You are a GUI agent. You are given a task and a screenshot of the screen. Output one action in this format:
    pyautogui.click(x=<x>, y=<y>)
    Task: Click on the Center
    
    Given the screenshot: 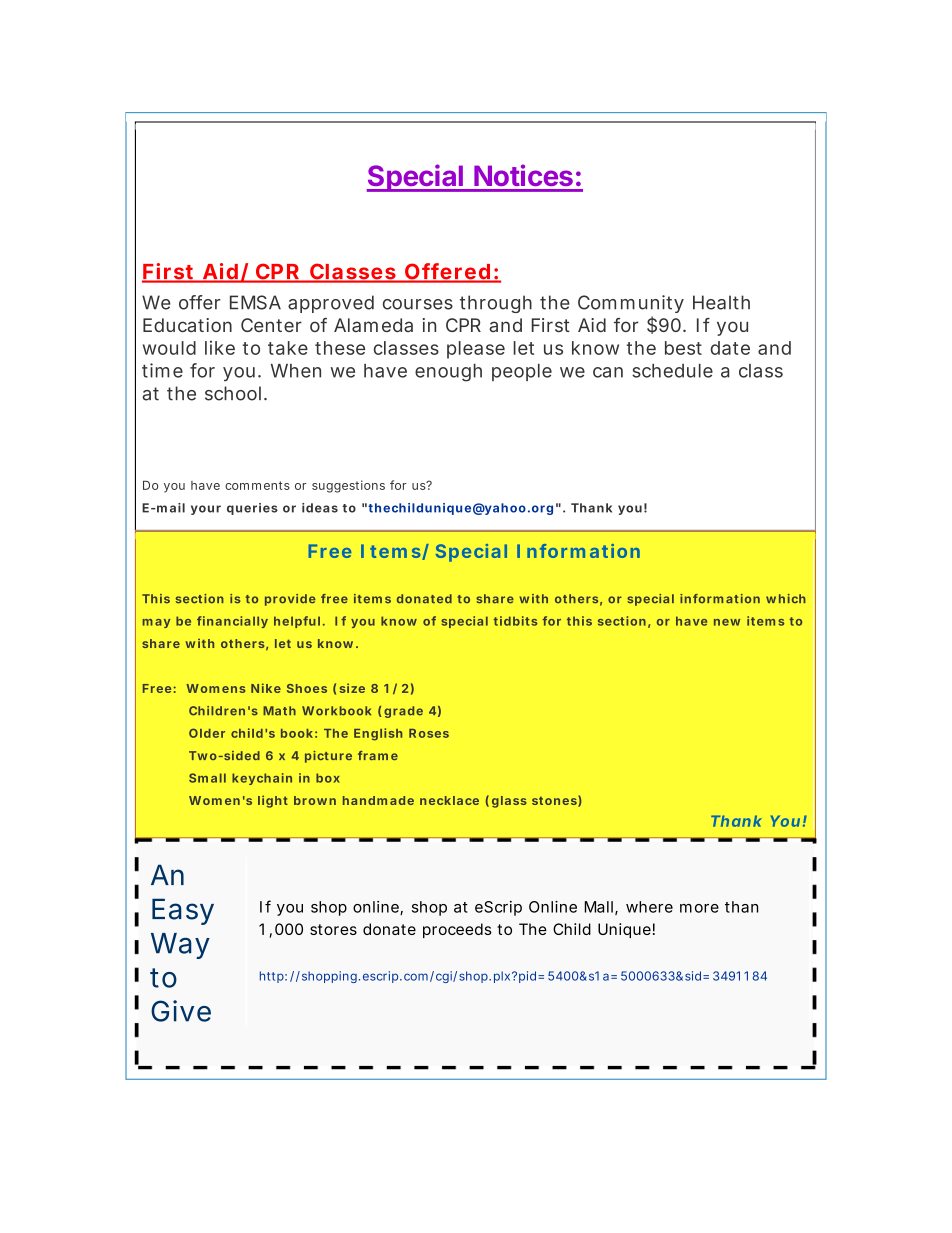 What is the action you would take?
    pyautogui.click(x=271, y=325)
